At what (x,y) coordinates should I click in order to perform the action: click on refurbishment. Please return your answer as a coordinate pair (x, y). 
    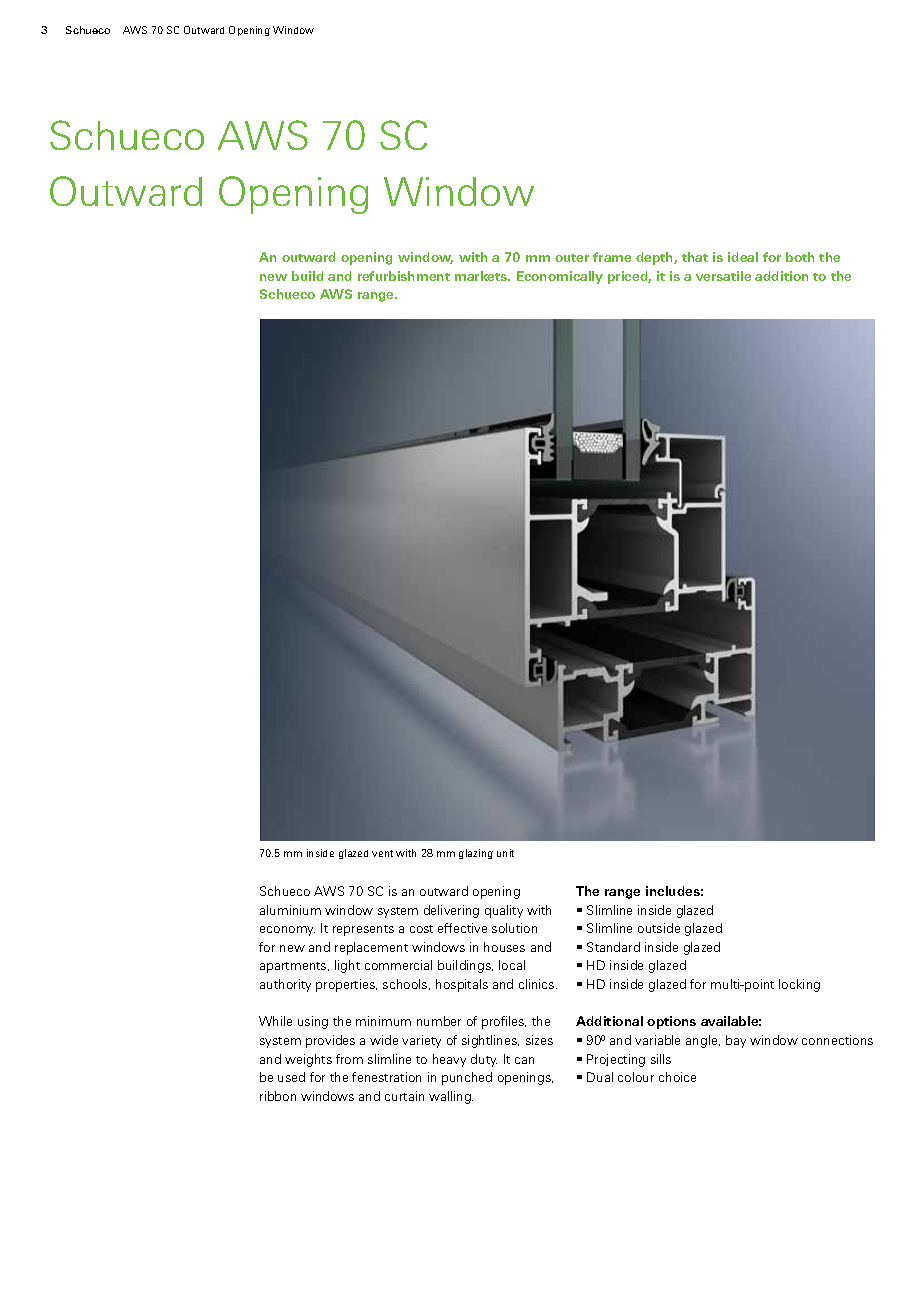
    Looking at the image, I should click on (404, 276).
